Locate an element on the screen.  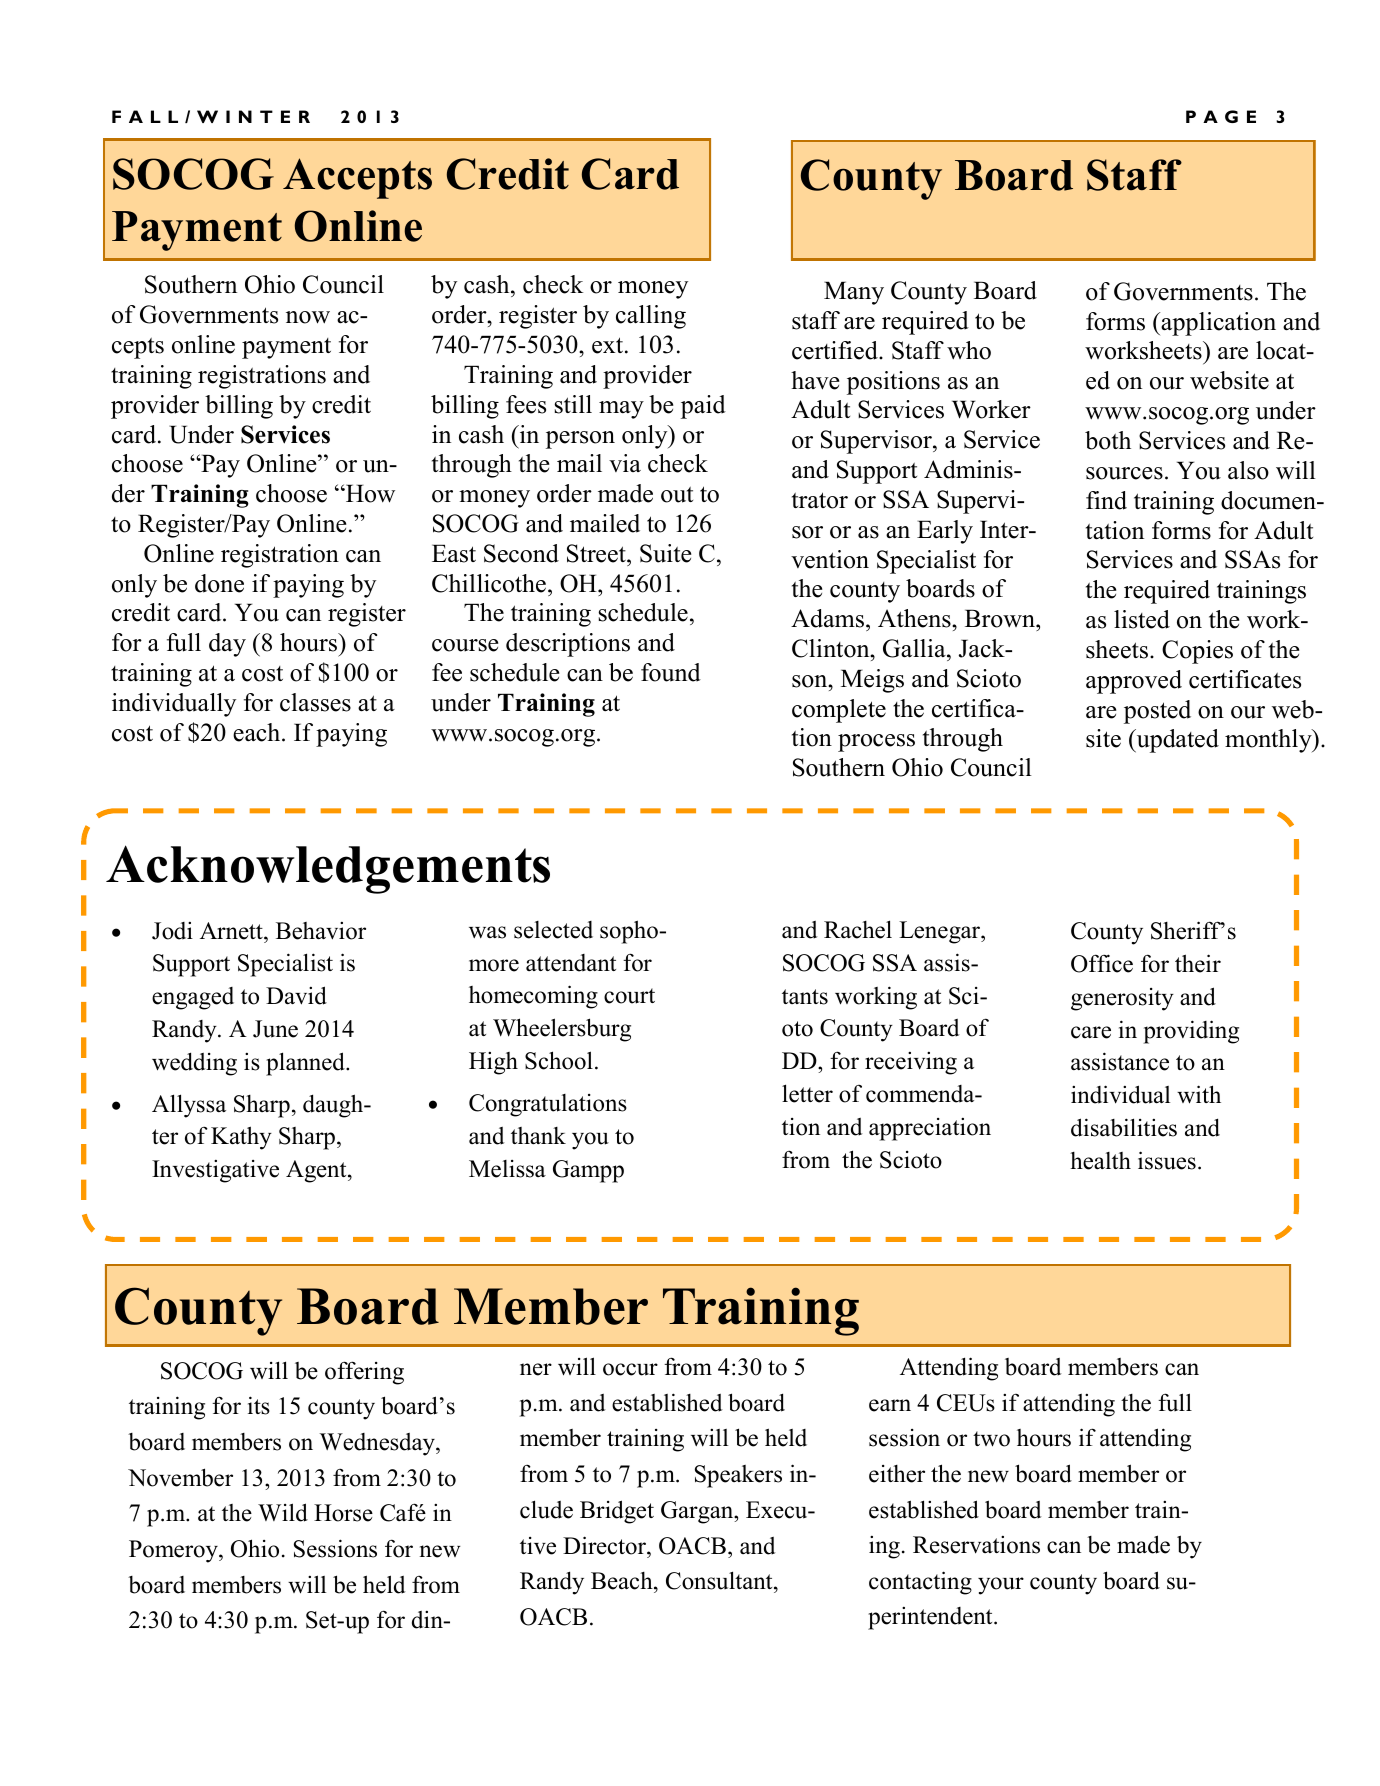
court is located at coordinates (629, 996).
